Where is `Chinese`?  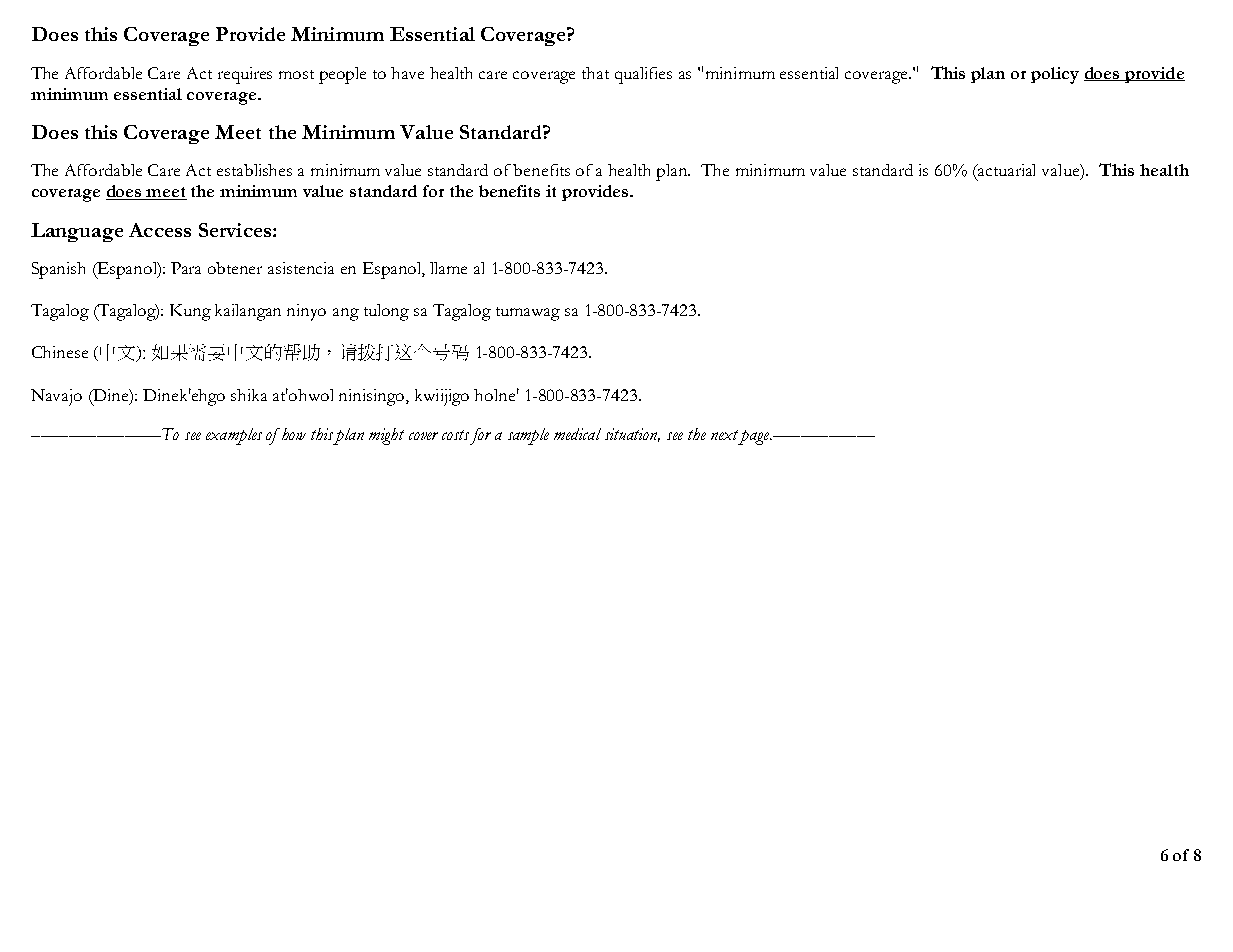
Chinese is located at coordinates (60, 352).
